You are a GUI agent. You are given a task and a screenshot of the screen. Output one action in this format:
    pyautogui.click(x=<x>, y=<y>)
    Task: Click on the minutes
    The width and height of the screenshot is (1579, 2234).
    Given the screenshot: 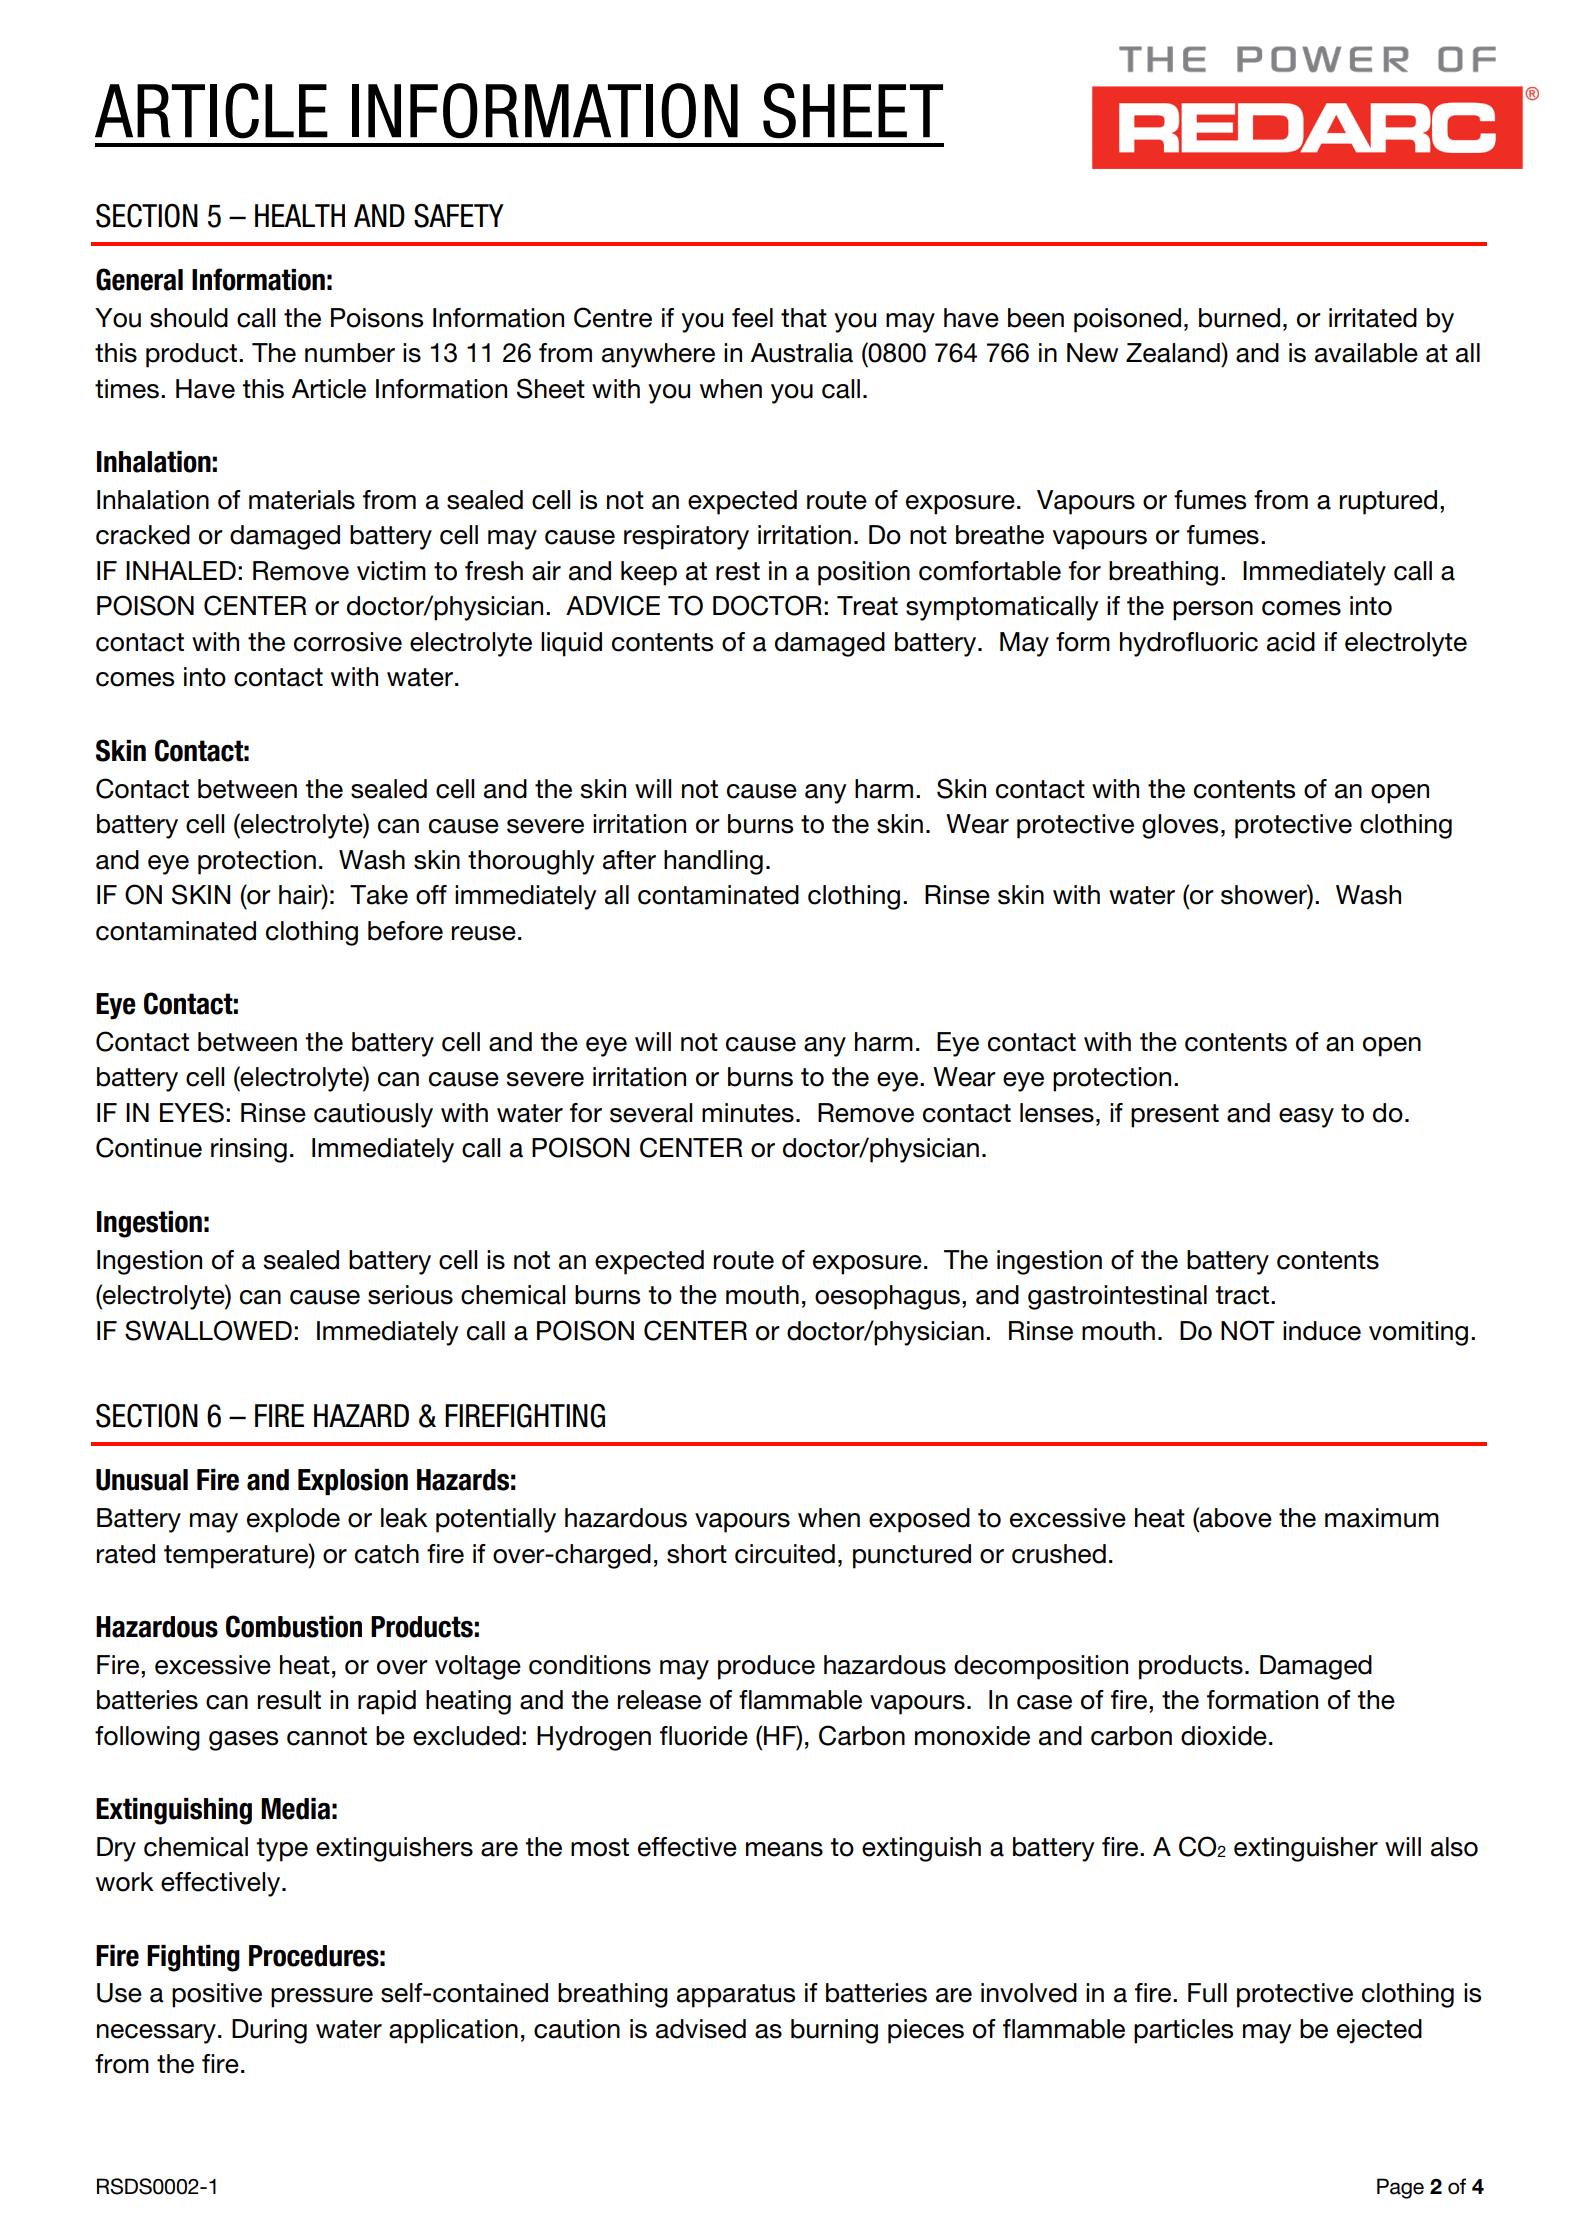 What is the action you would take?
    pyautogui.click(x=748, y=1113)
